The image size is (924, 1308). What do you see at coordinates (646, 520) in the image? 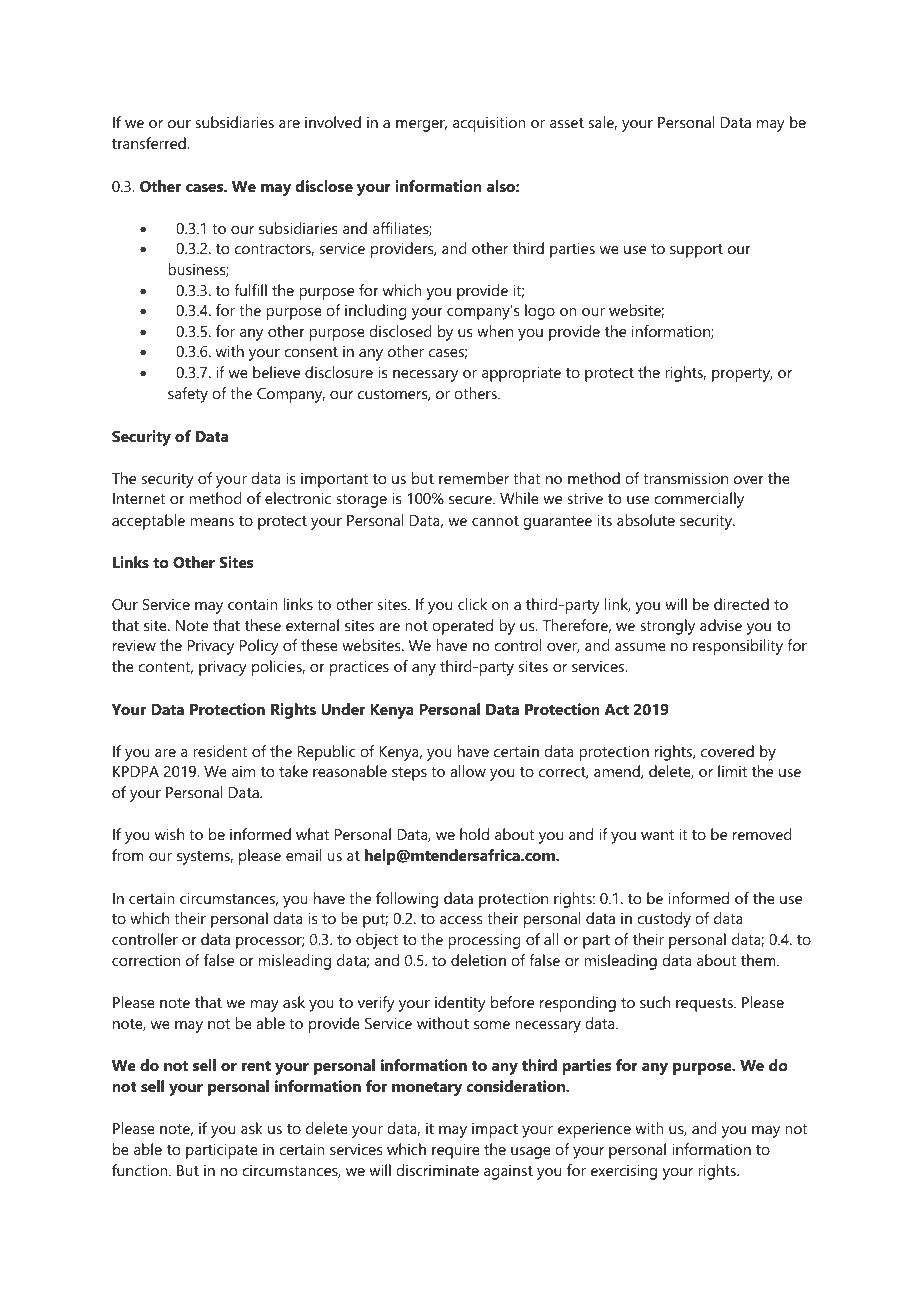
I see `absolute` at bounding box center [646, 520].
